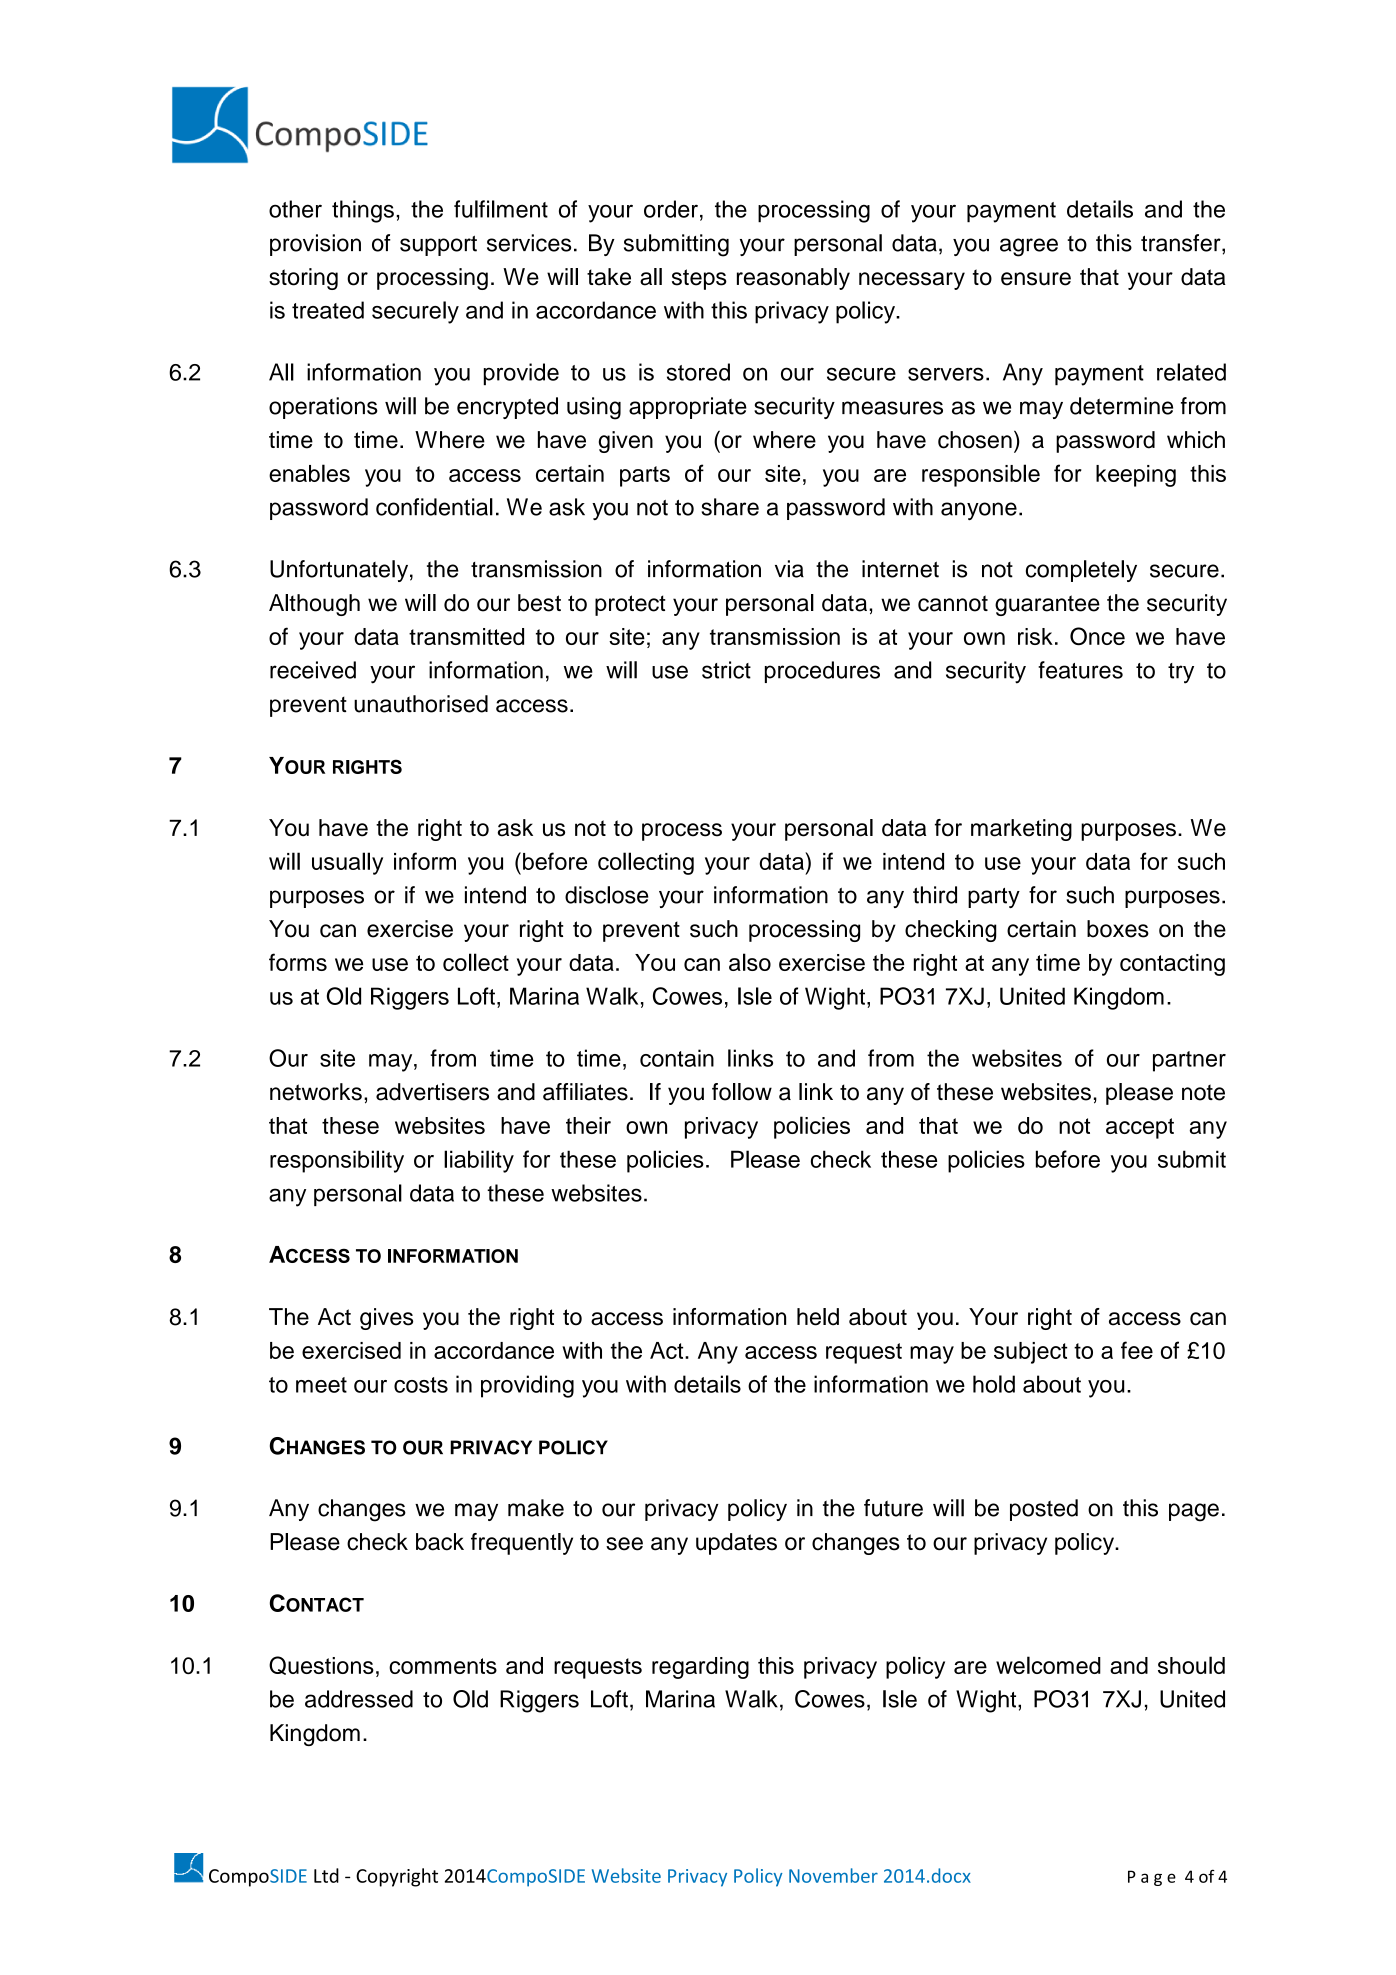 The width and height of the screenshot is (1396, 1975). I want to click on reasonably, so click(793, 279).
